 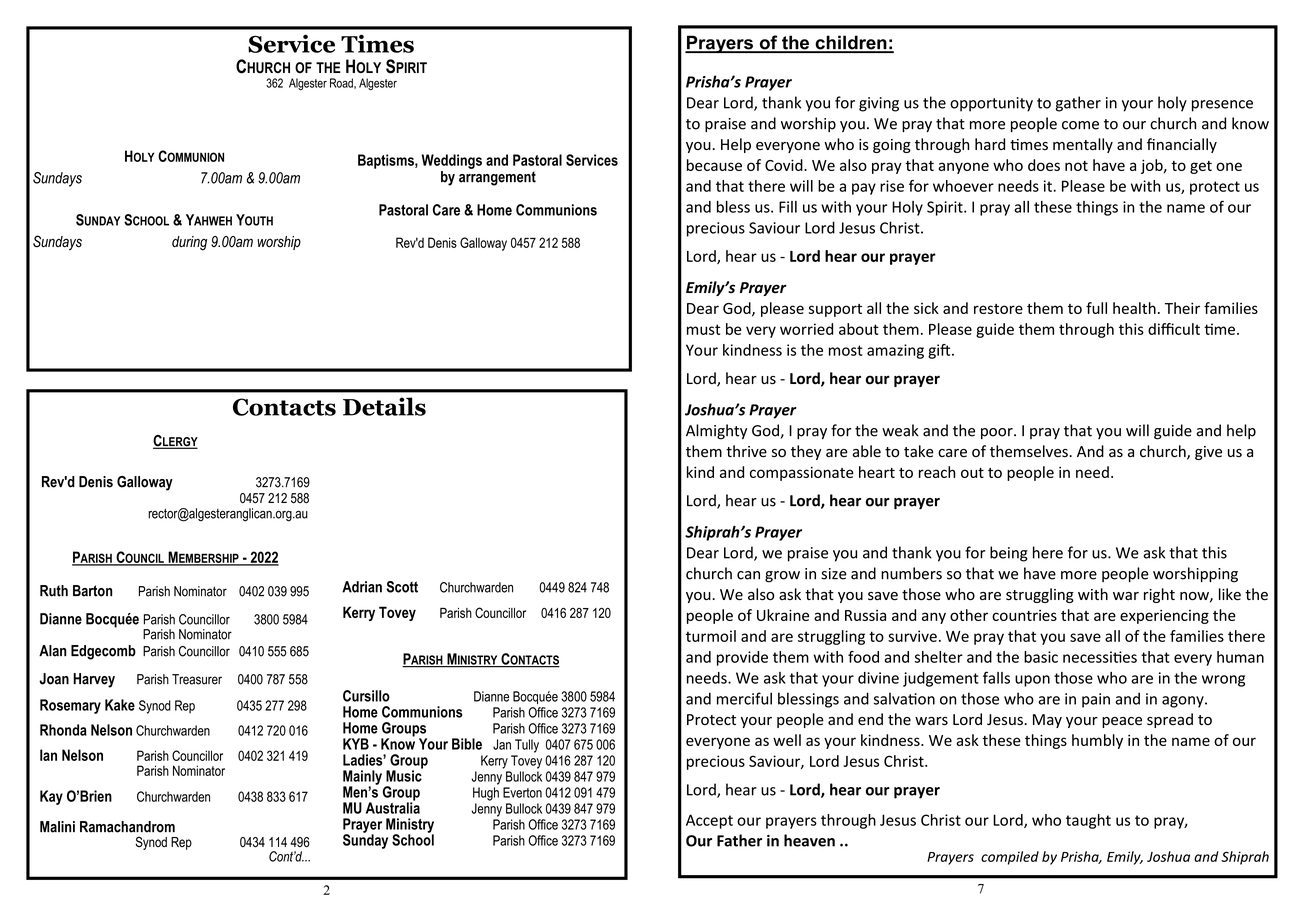 What do you see at coordinates (716, 432) in the image?
I see `Almighty` at bounding box center [716, 432].
